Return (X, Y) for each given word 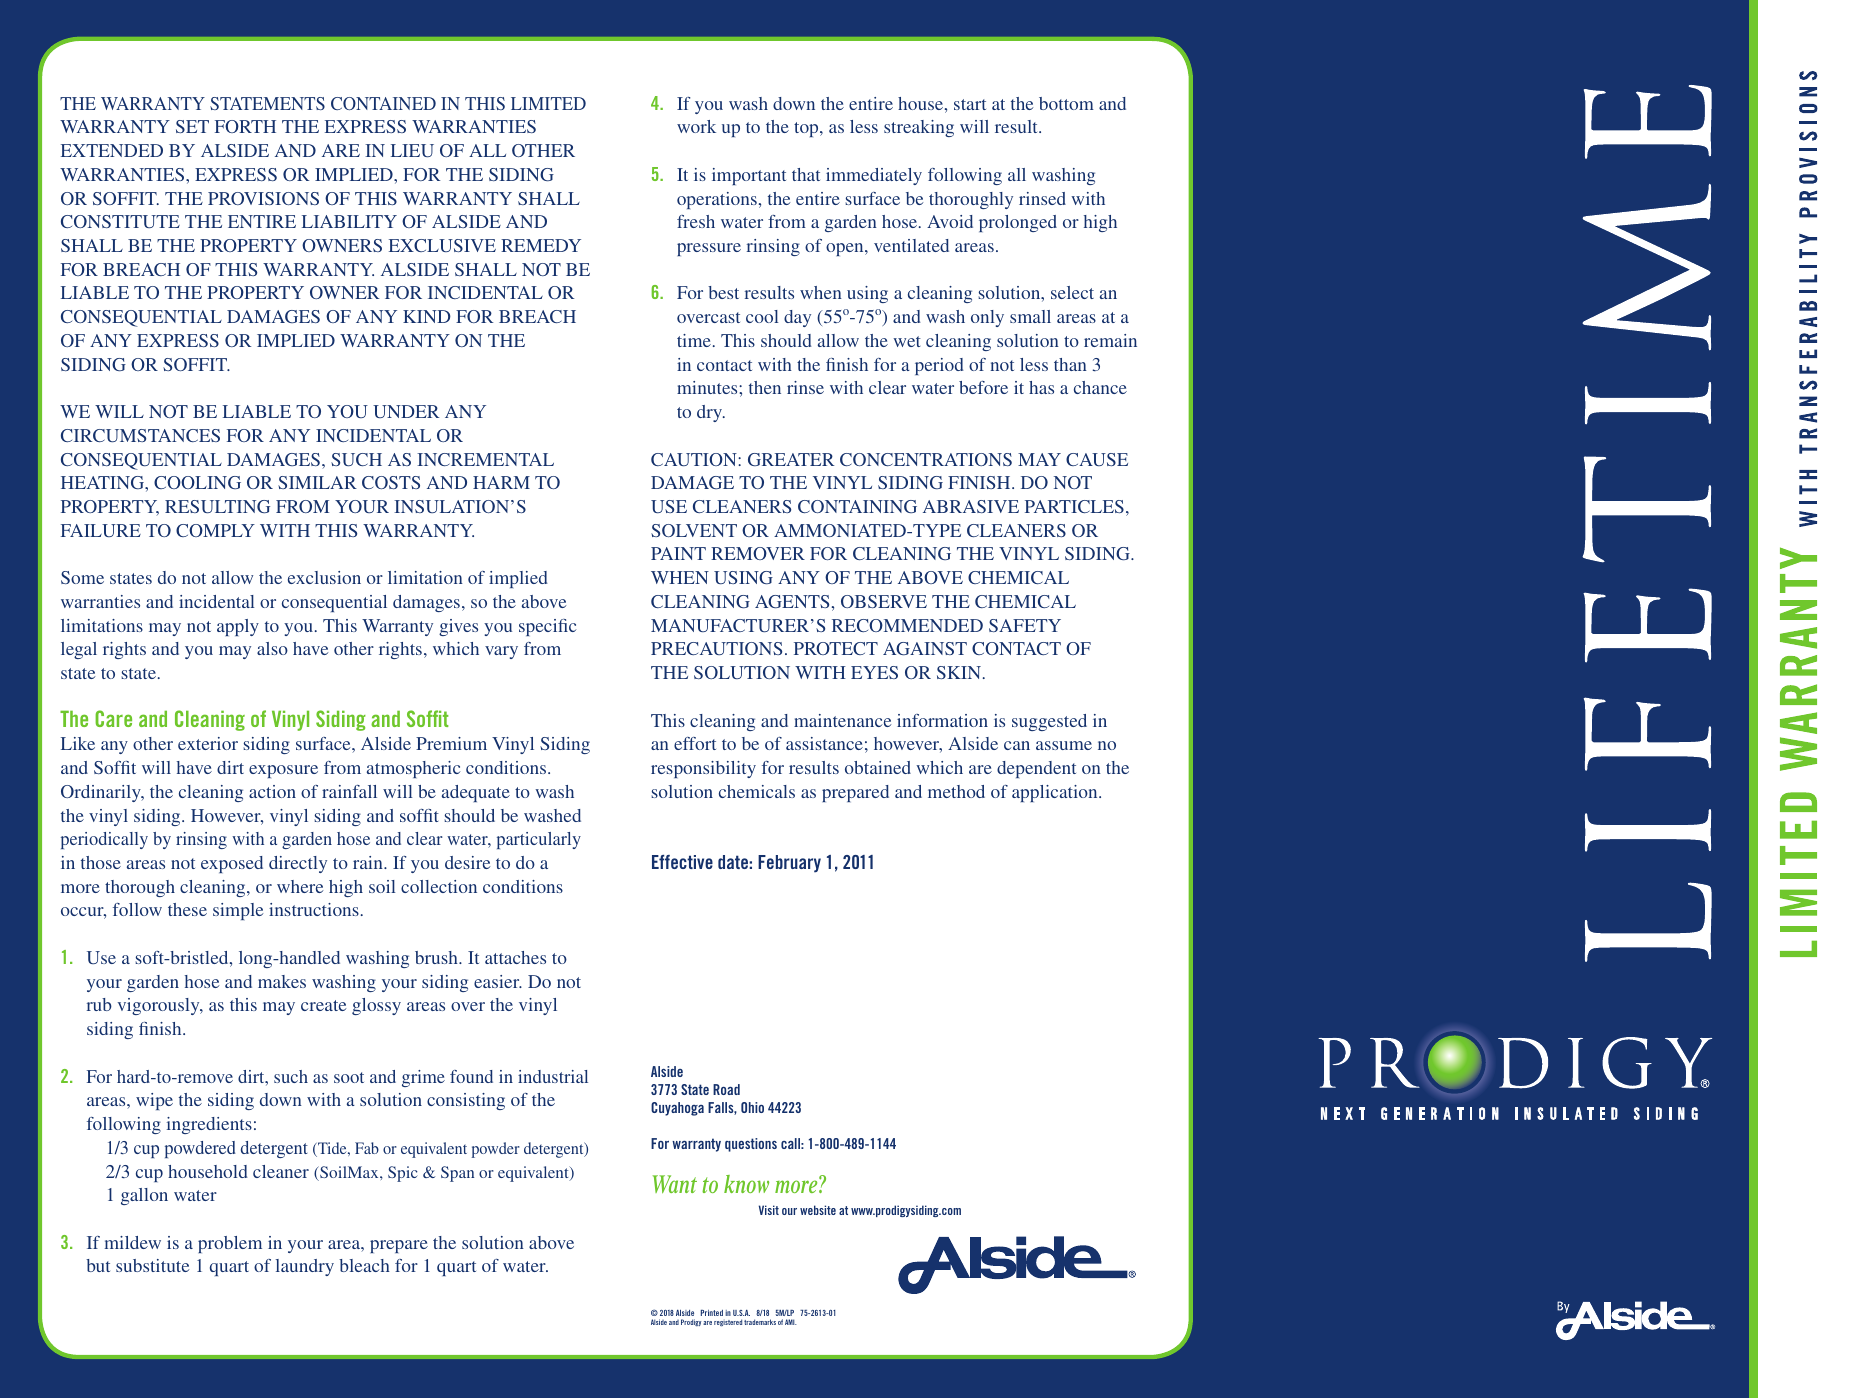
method (956, 791)
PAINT (678, 553)
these (187, 909)
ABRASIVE (971, 506)
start (970, 104)
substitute (152, 1265)
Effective (682, 862)
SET (192, 126)
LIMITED (548, 103)
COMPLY (215, 530)
